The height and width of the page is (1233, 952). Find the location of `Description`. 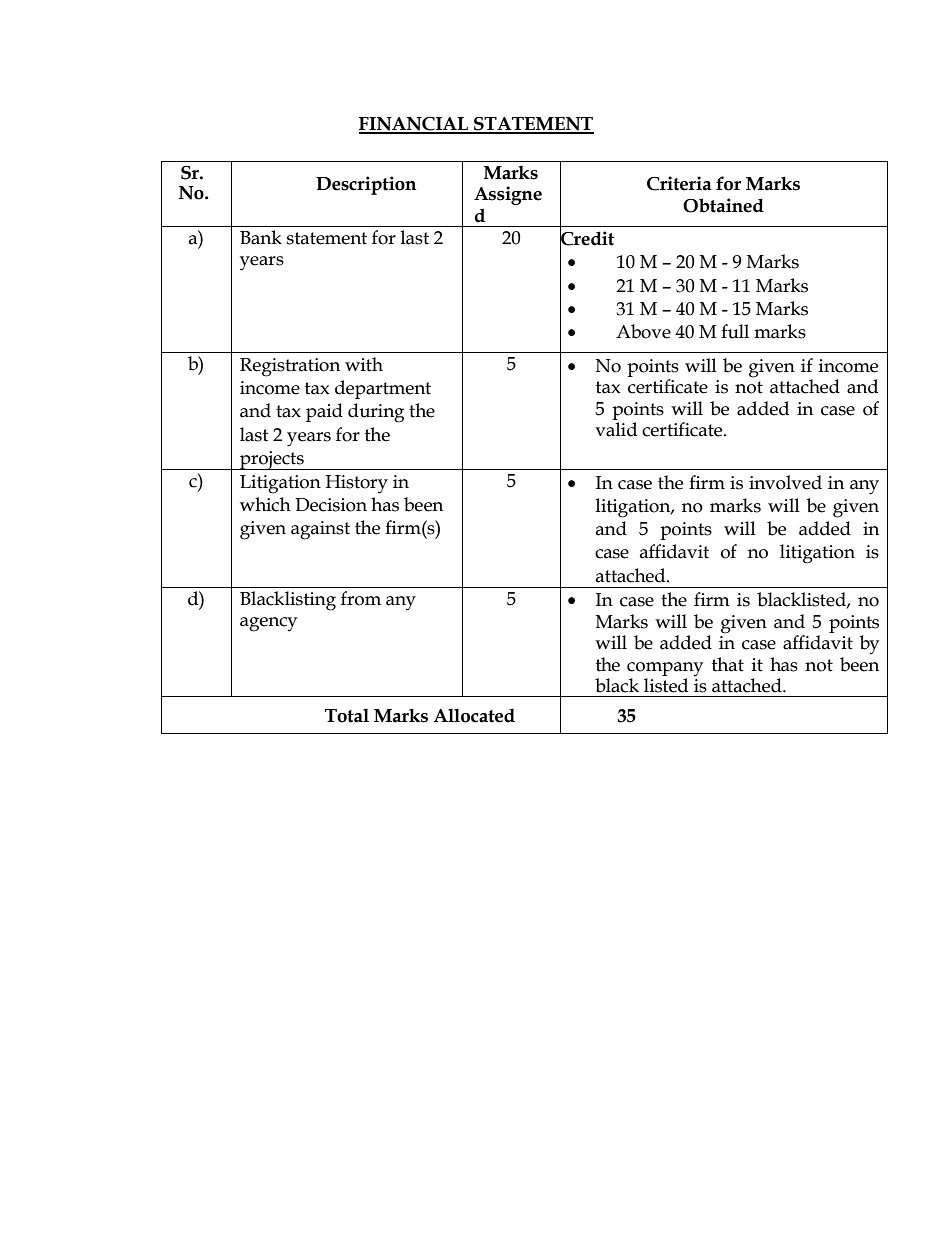

Description is located at coordinates (366, 185).
